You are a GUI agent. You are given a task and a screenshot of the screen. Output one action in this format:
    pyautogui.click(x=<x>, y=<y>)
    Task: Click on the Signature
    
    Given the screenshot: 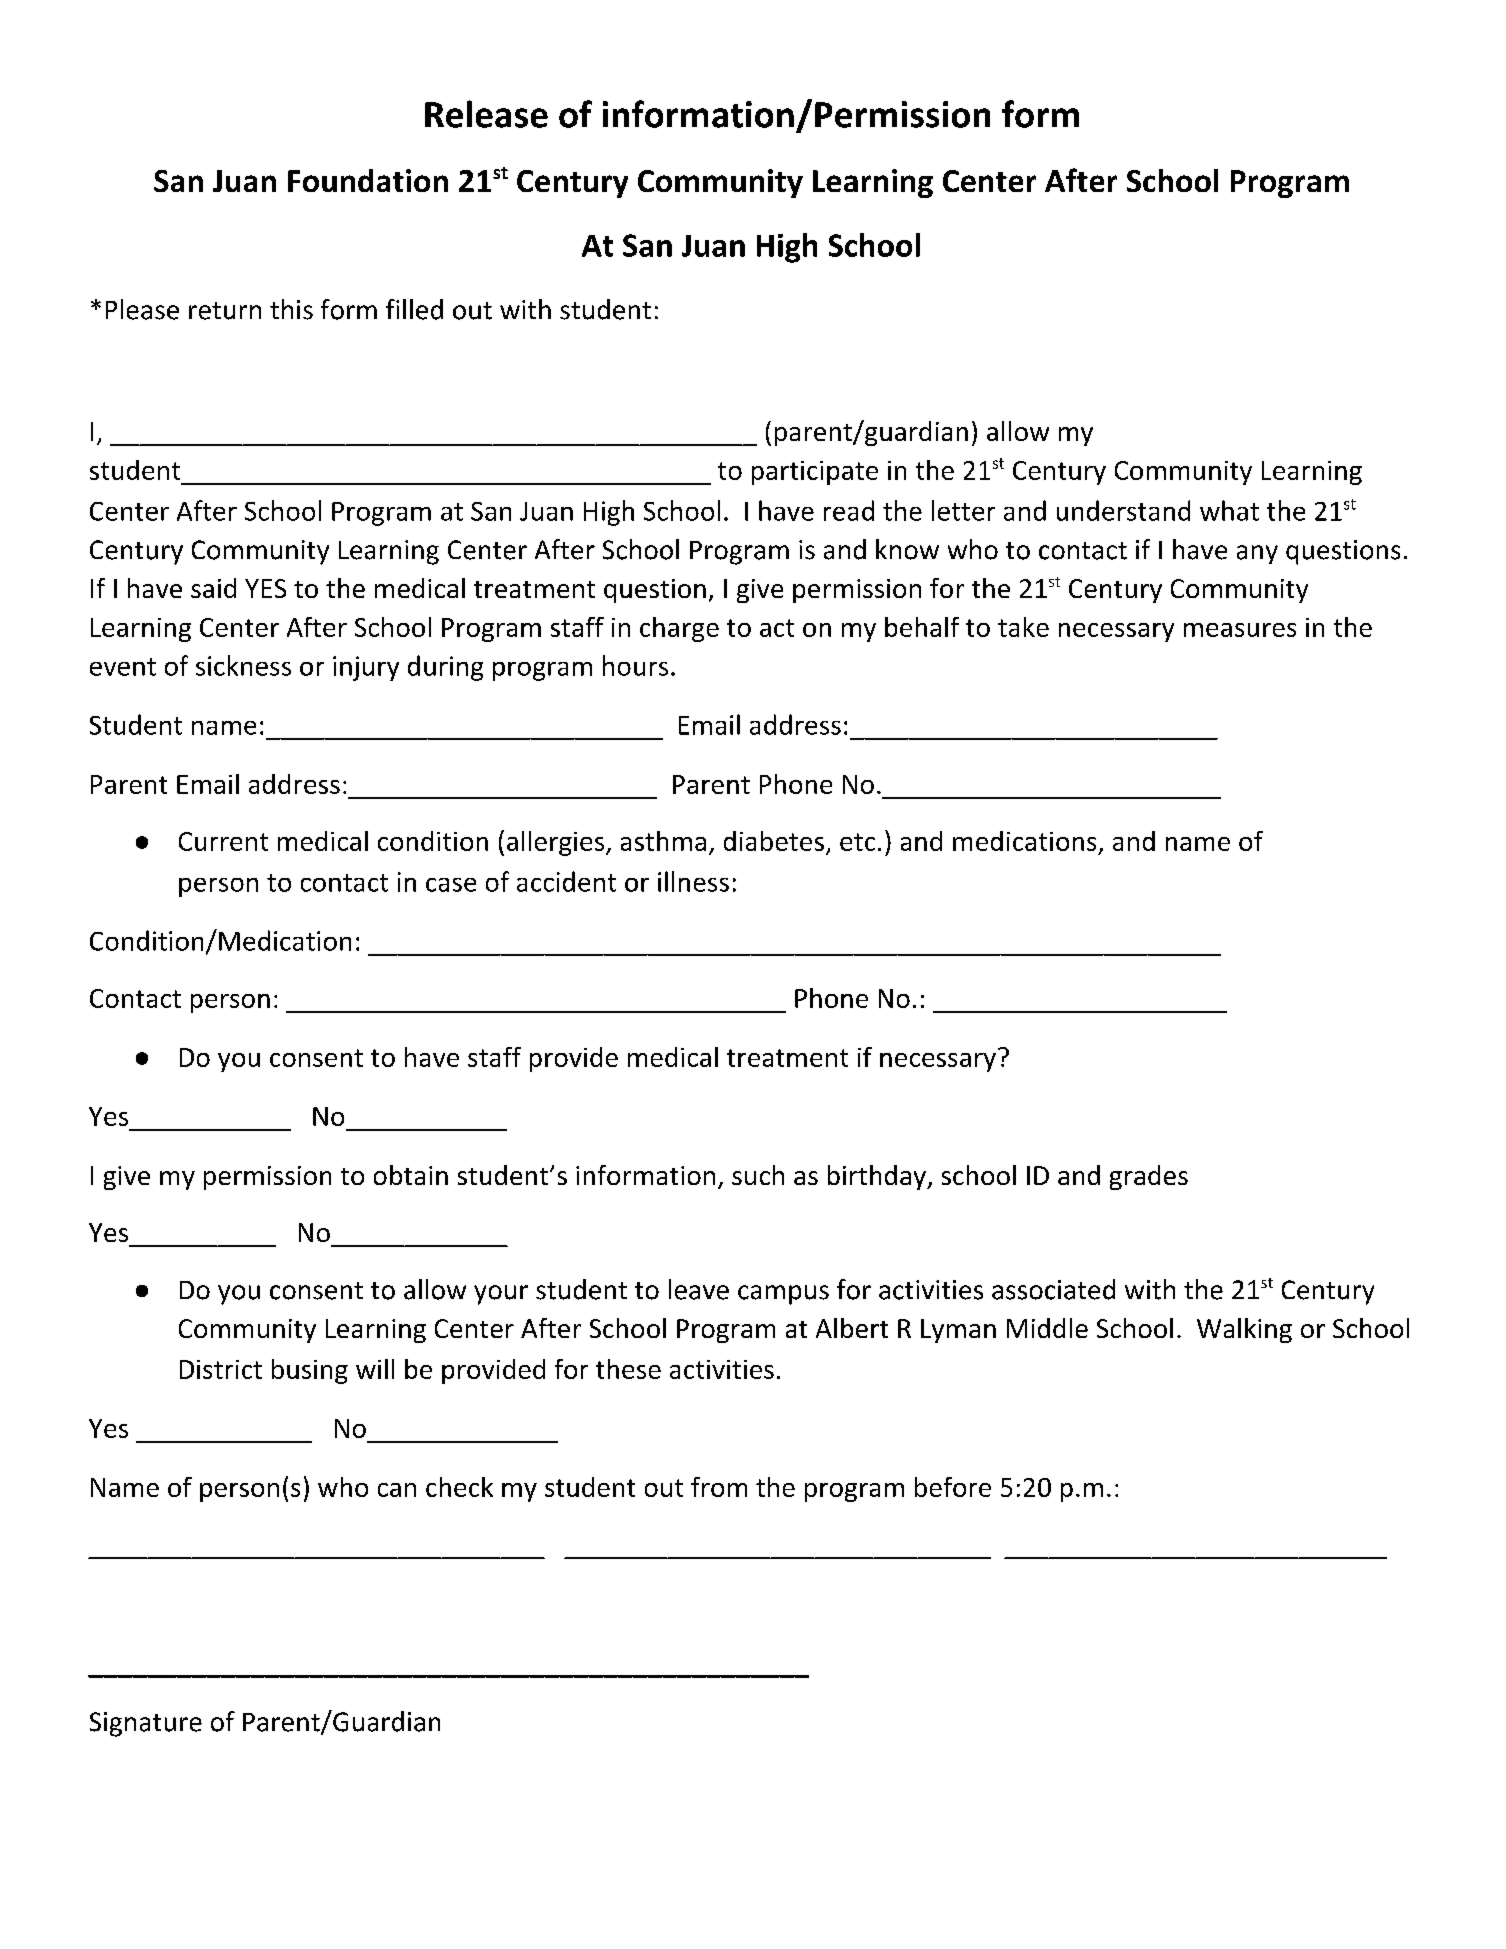 What is the action you would take?
    pyautogui.click(x=146, y=1724)
